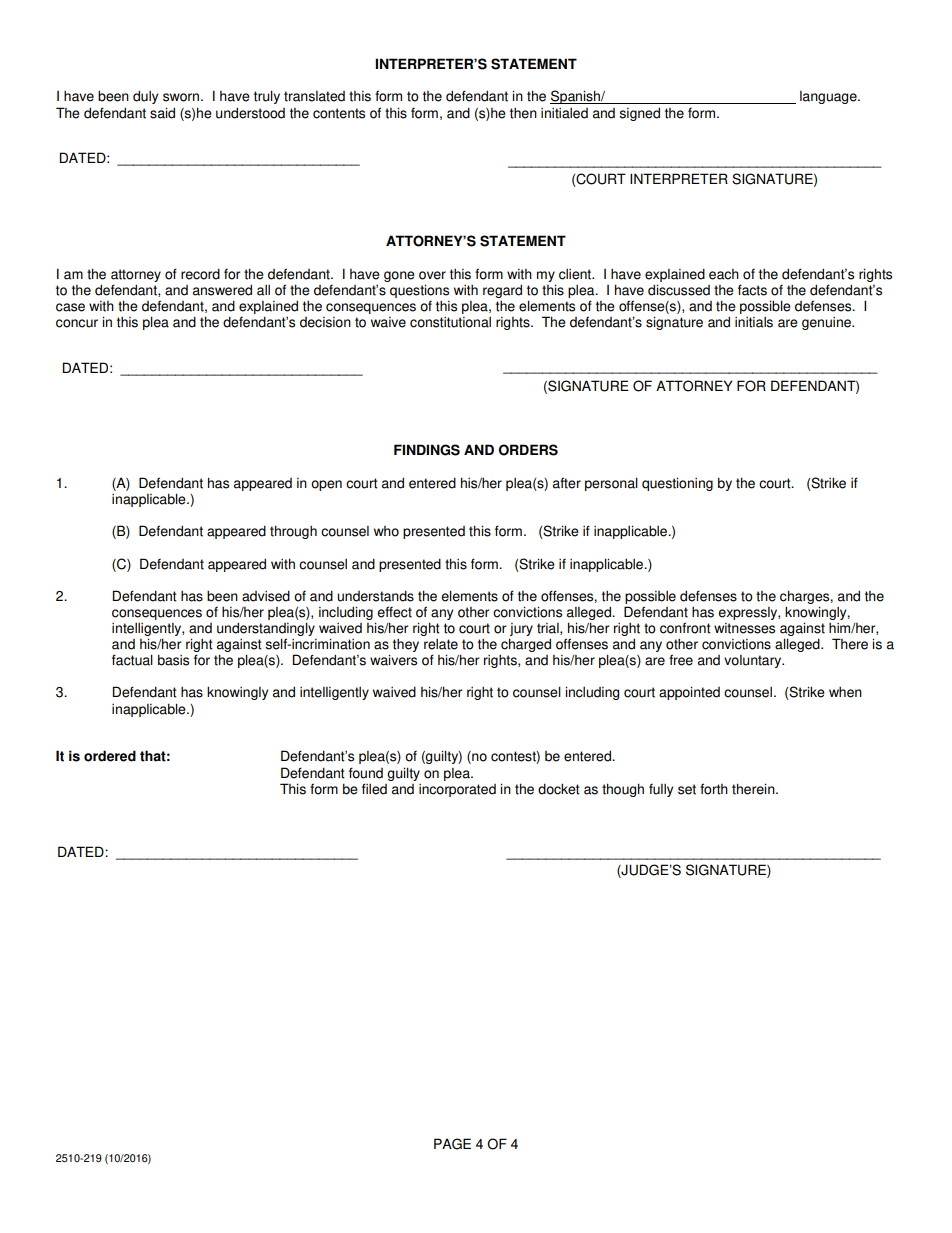  What do you see at coordinates (457, 790) in the page?
I see `incorporated` at bounding box center [457, 790].
